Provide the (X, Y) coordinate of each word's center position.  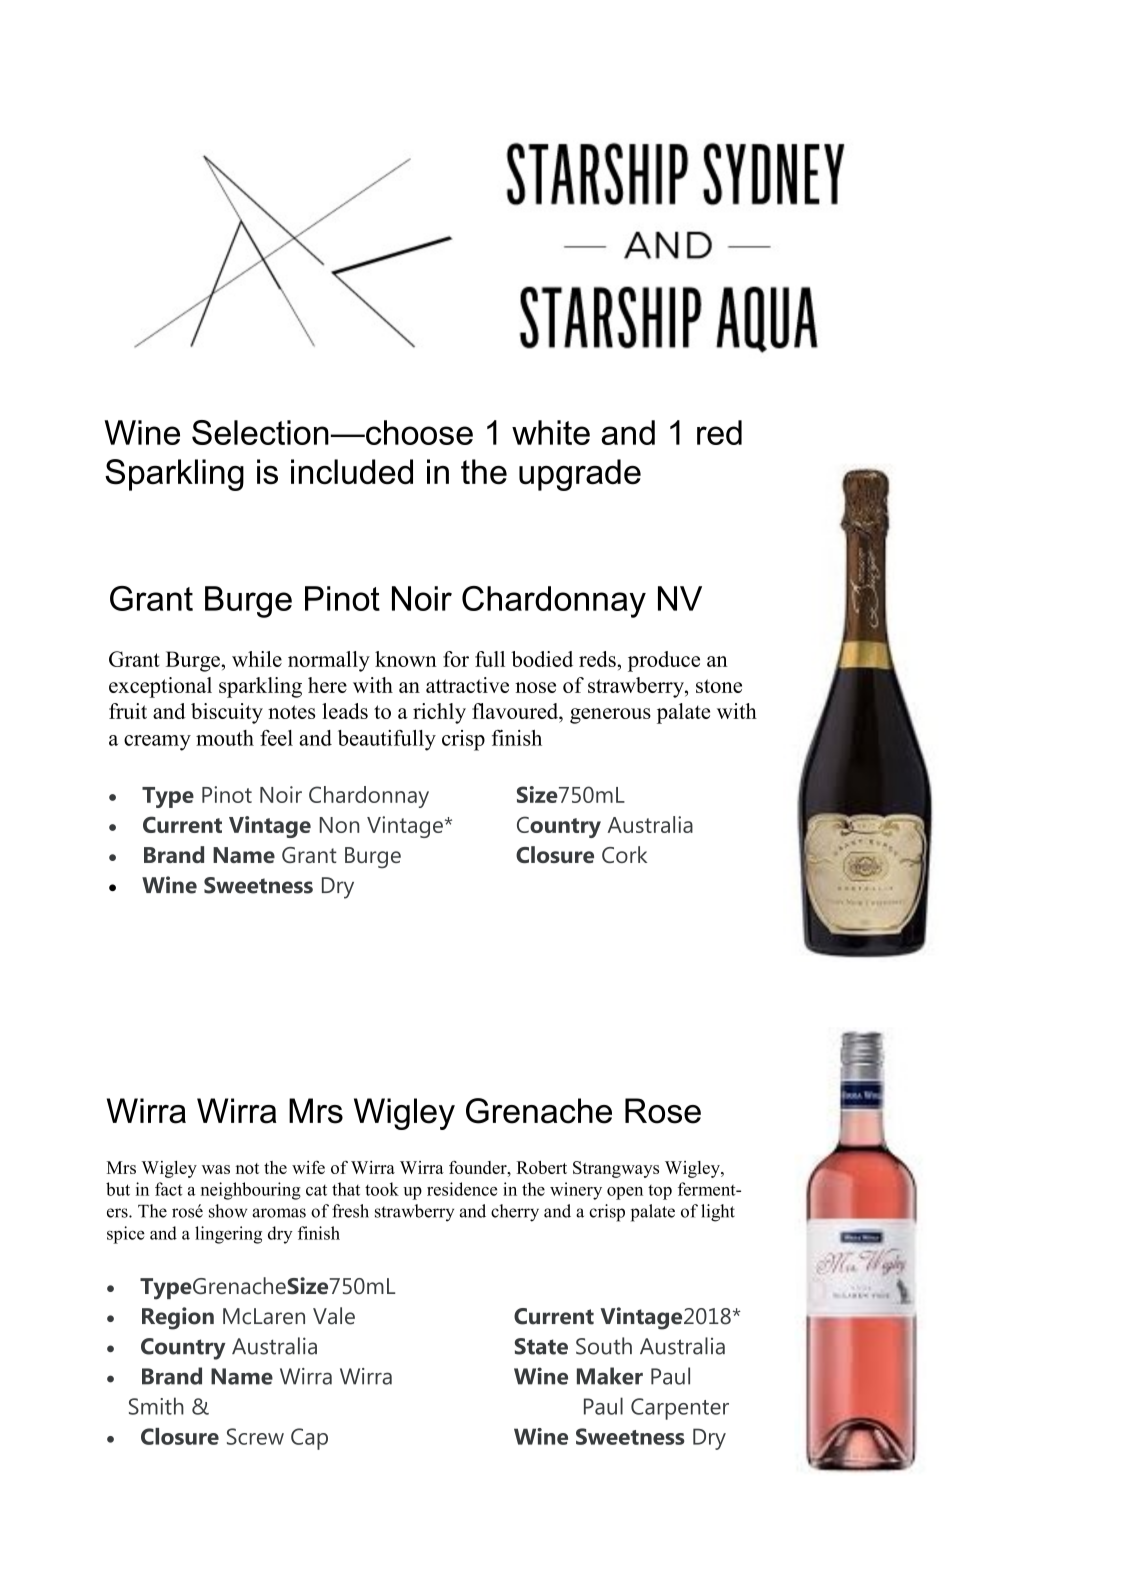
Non (339, 825)
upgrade (580, 475)
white (551, 432)
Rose (663, 1111)
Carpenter (680, 1409)
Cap (309, 1439)
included (352, 472)
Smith (156, 1406)
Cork (624, 854)
